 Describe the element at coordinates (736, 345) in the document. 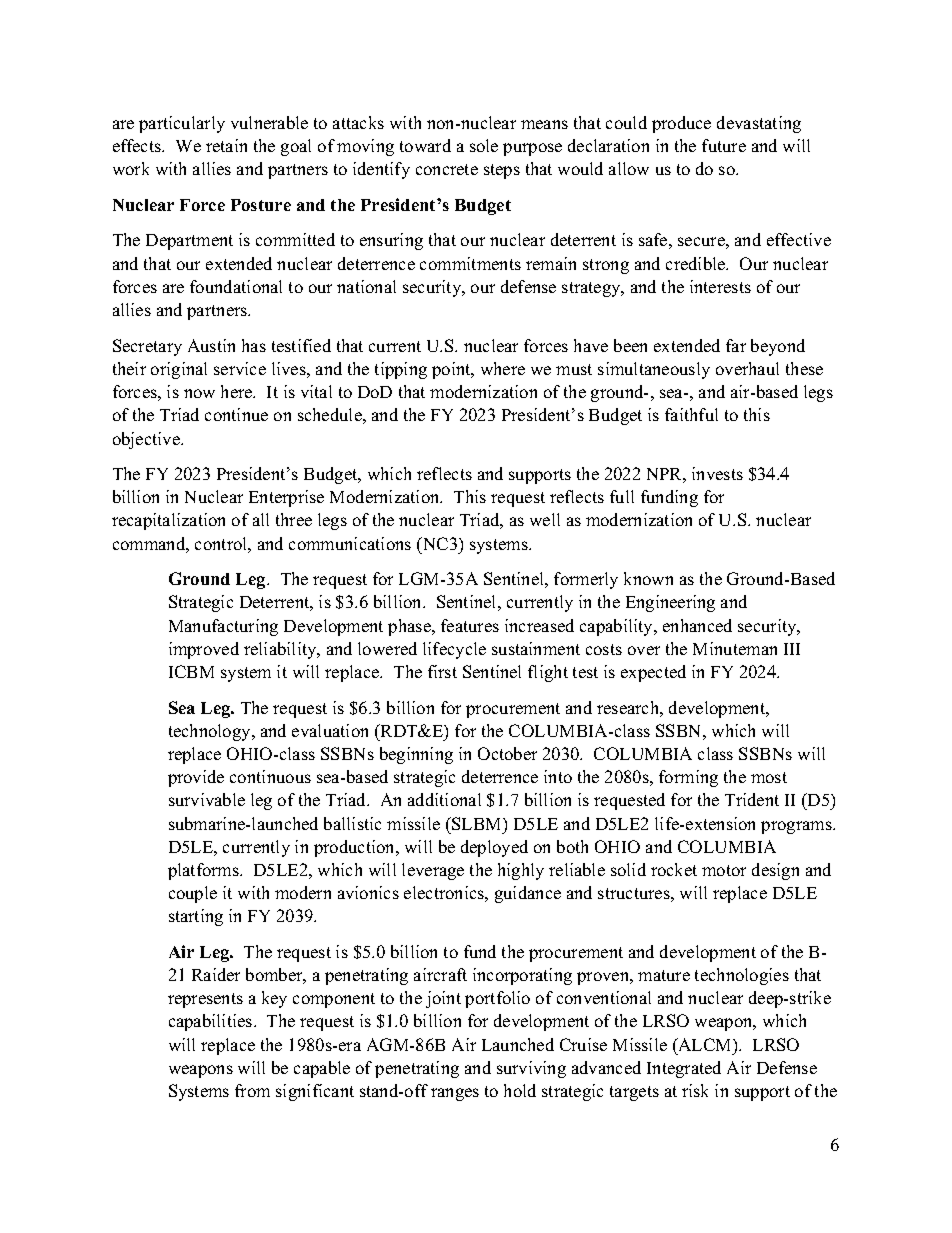

I see `far` at that location.
